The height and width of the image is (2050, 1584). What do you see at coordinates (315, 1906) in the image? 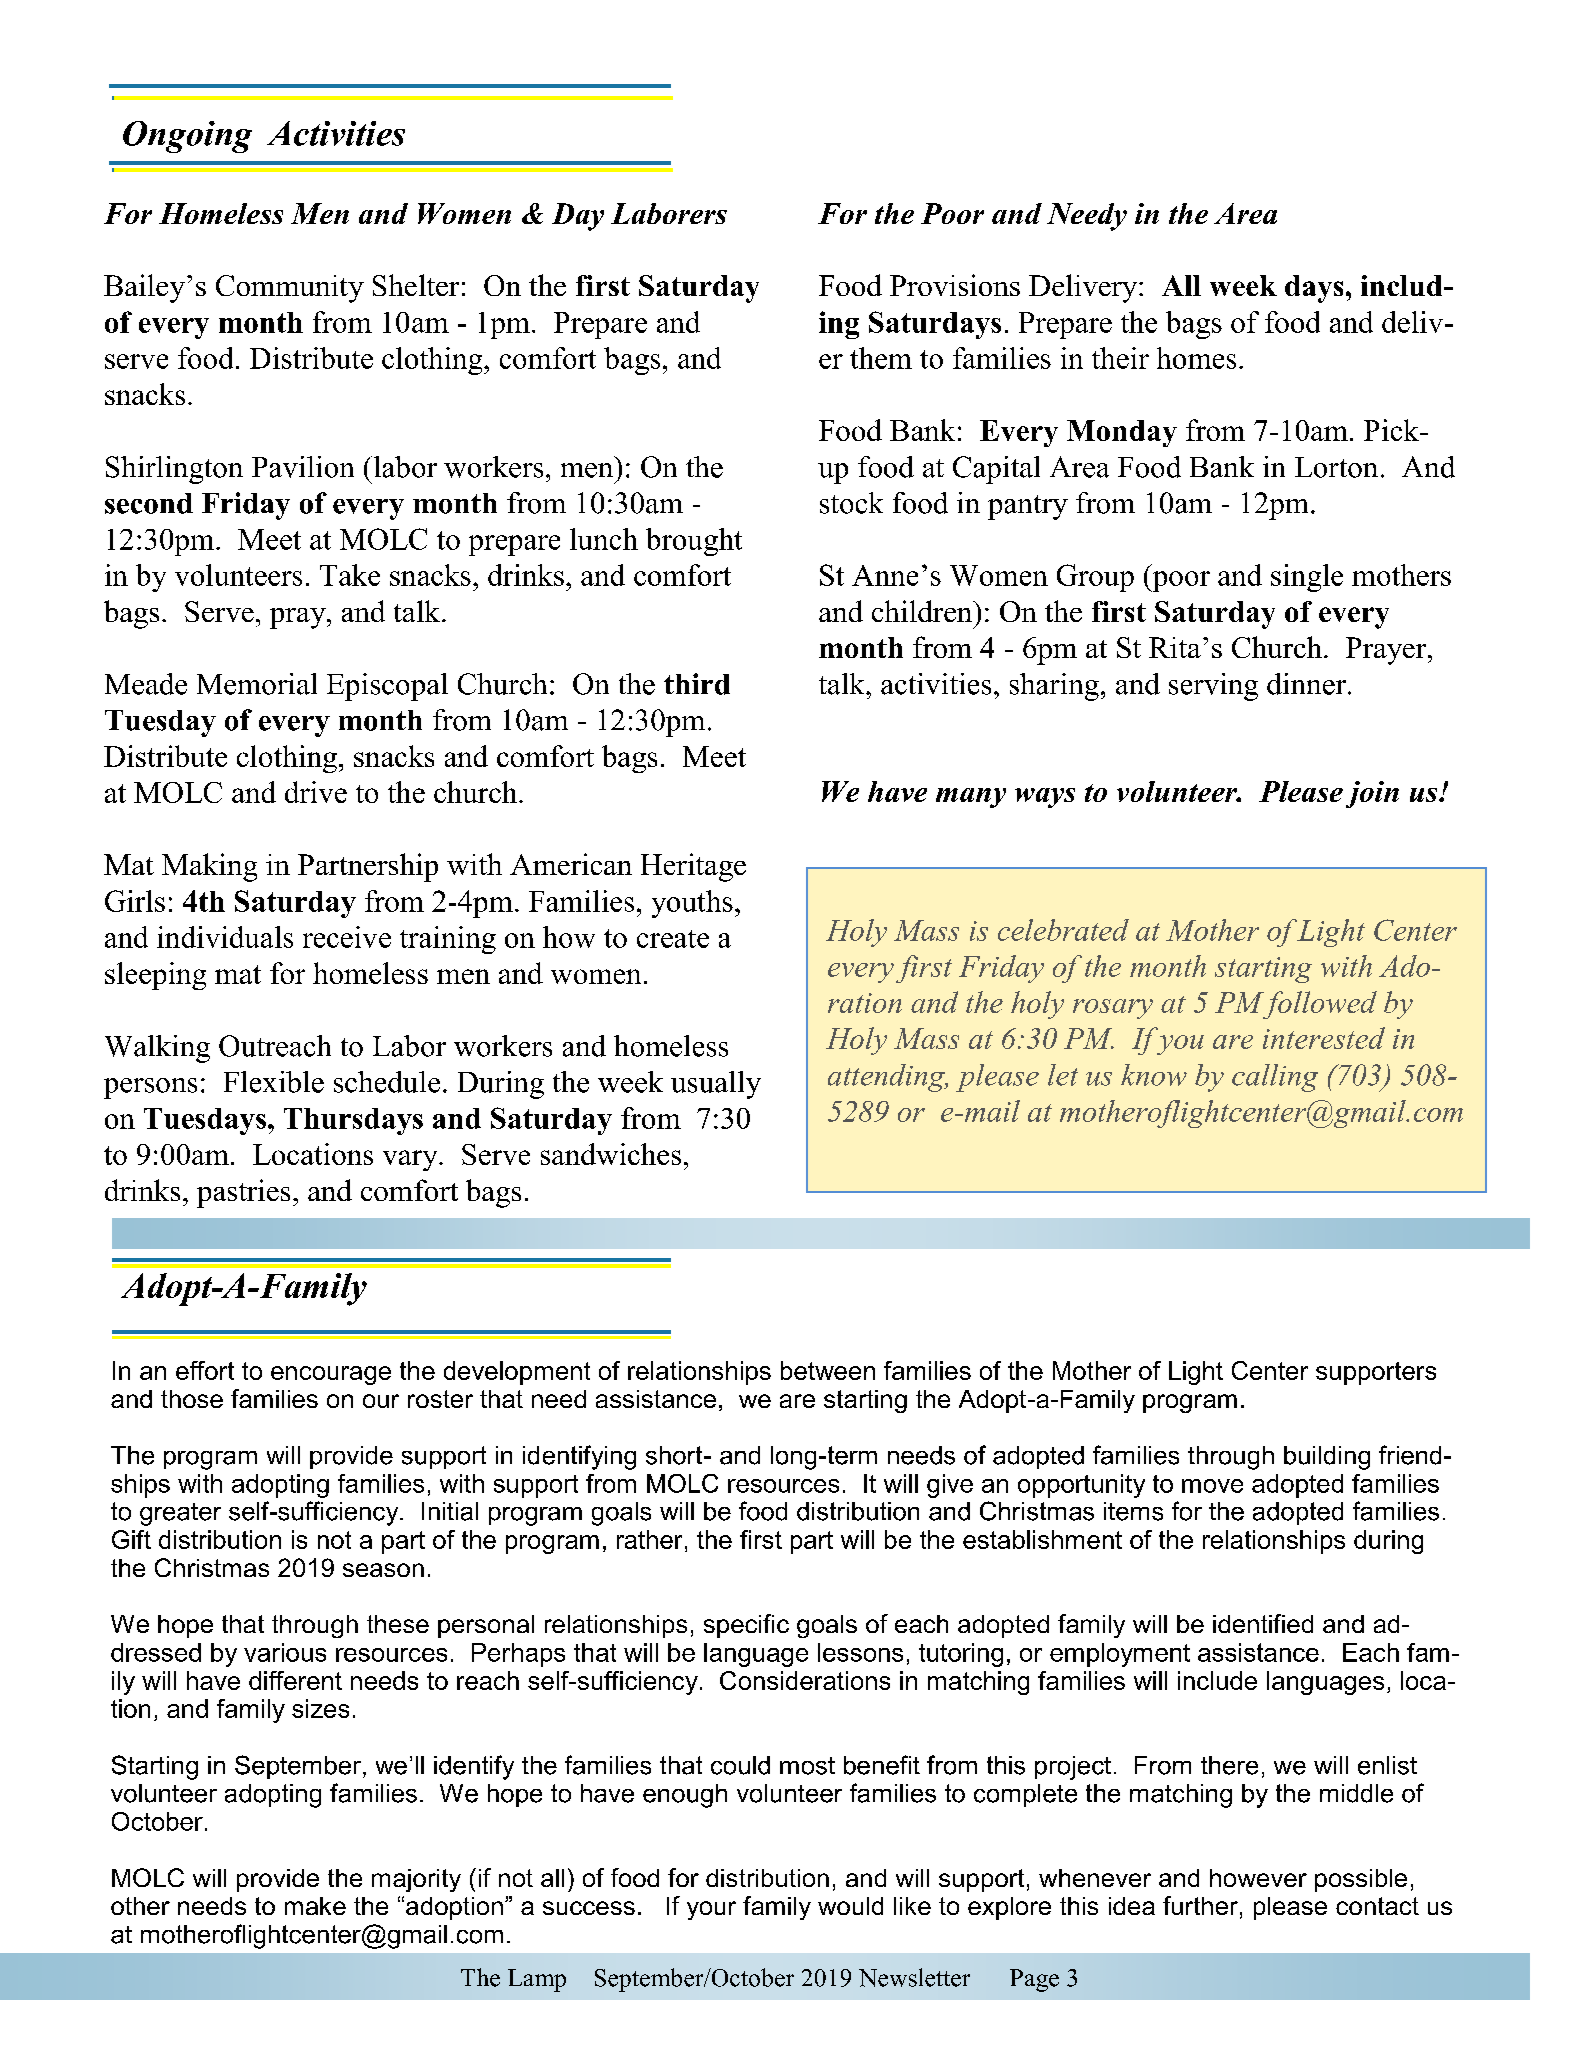
I see `make` at bounding box center [315, 1906].
